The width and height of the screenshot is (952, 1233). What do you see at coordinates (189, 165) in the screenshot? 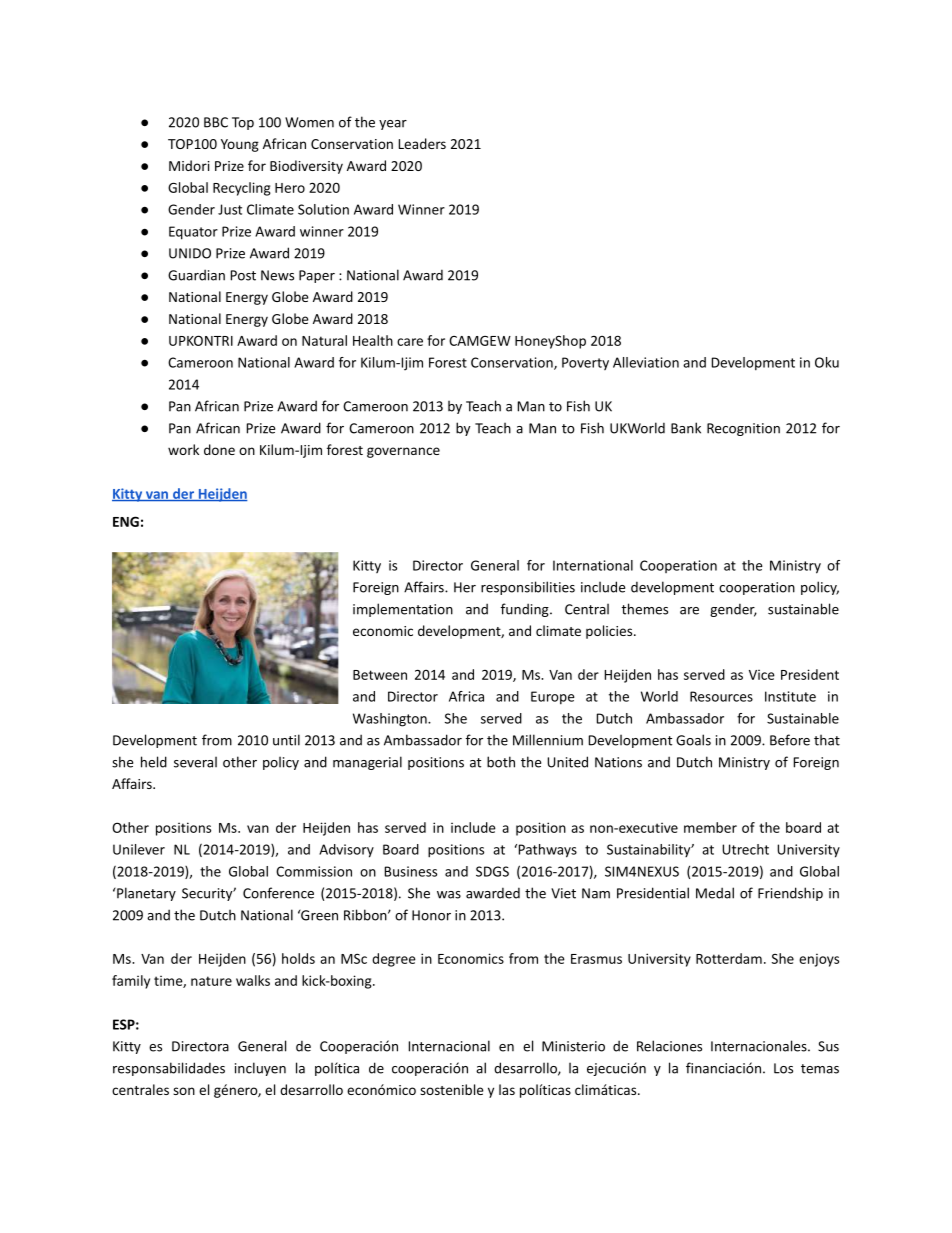
I see `Midori` at bounding box center [189, 165].
